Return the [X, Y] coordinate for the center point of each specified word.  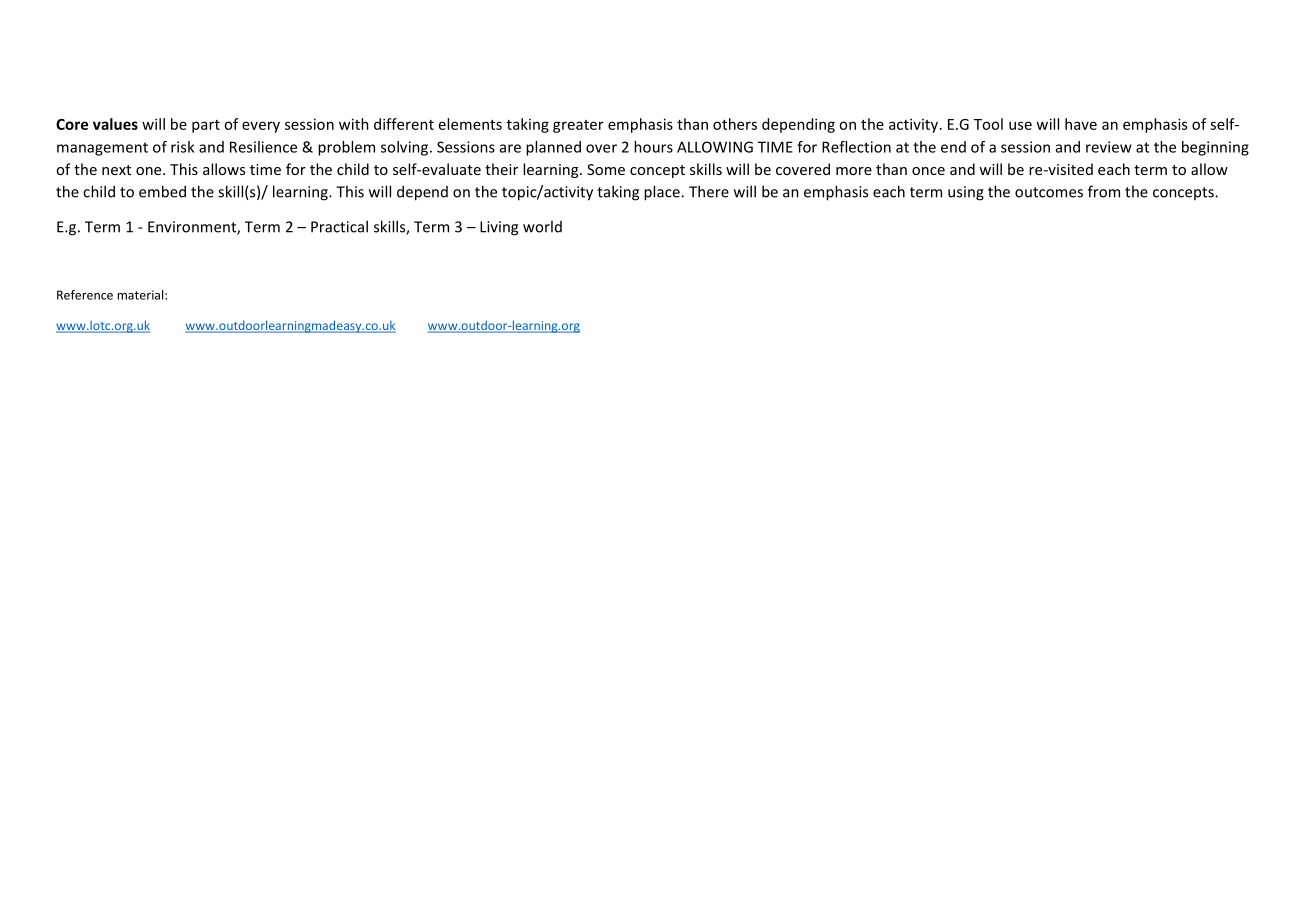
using [966, 193]
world [542, 226]
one [150, 171]
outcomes [1049, 192]
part [206, 126]
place [663, 193]
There [709, 191]
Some [606, 169]
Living [499, 228]
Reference [85, 295]
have [1081, 124]
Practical [339, 226]
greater [578, 126]
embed [162, 191]
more [854, 171]
